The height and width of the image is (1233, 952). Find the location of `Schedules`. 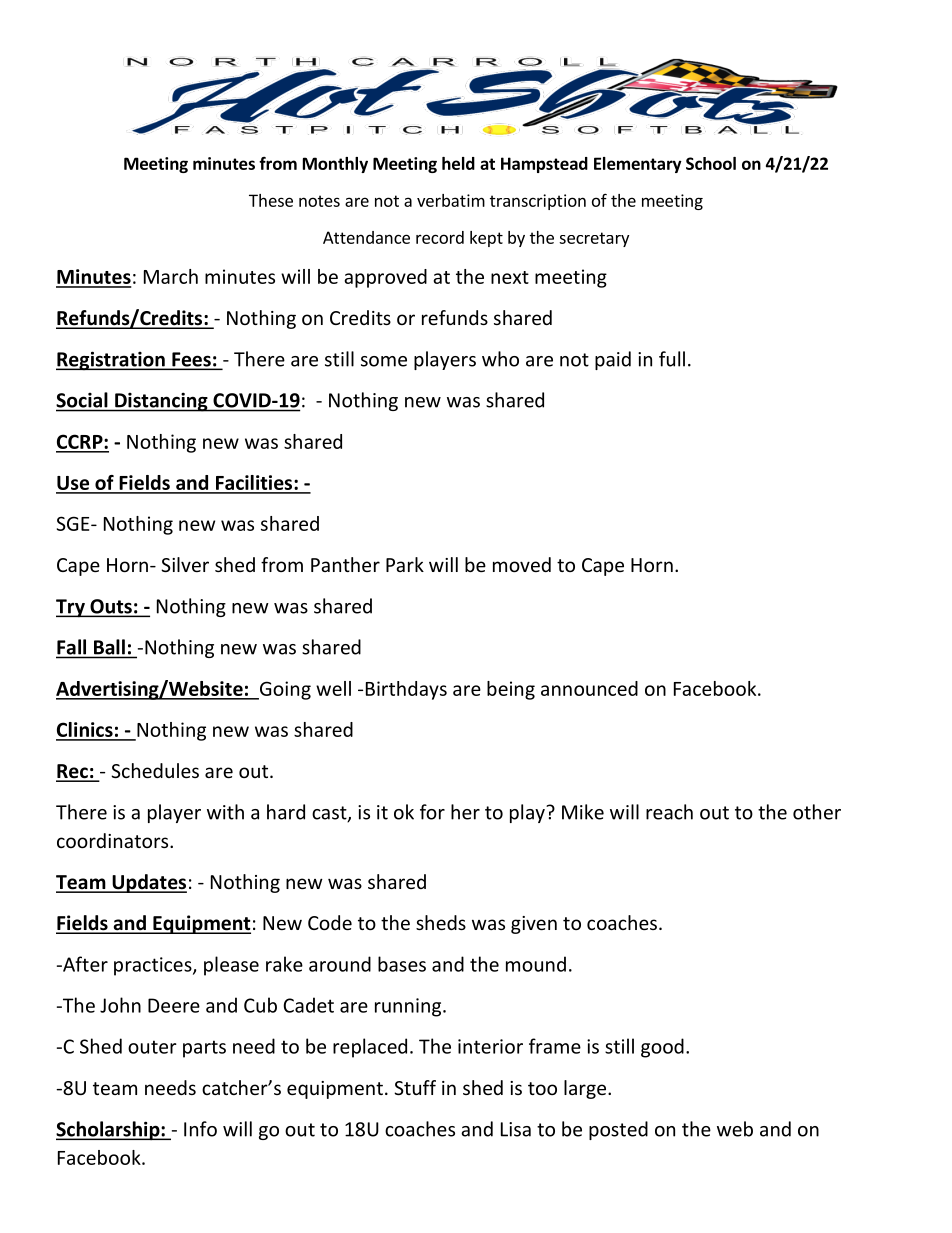

Schedules is located at coordinates (155, 770).
